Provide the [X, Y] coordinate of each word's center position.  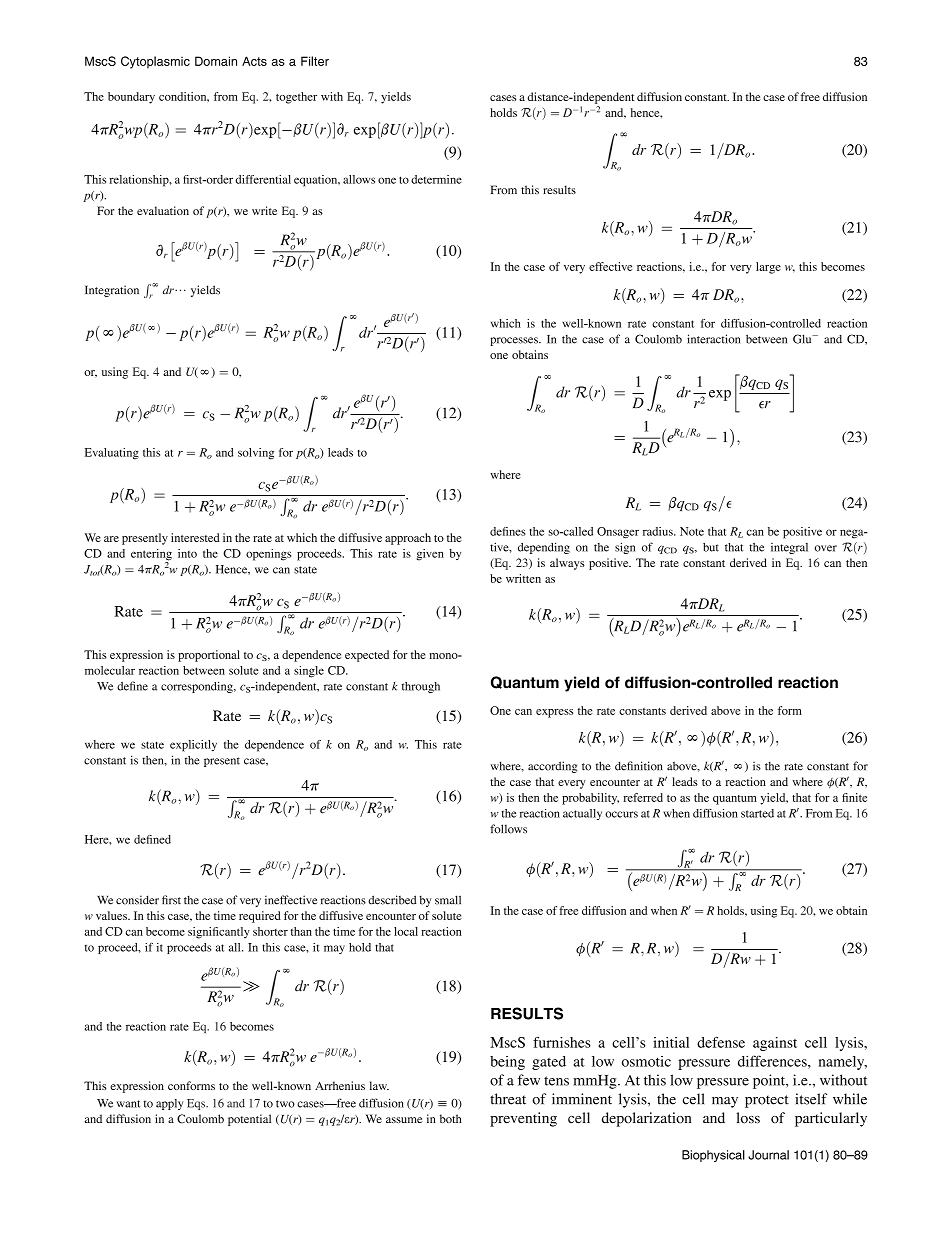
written [523, 578]
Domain [216, 61]
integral [789, 548]
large [768, 268]
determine [436, 179]
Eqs [197, 1104]
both [450, 1118]
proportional [209, 656]
